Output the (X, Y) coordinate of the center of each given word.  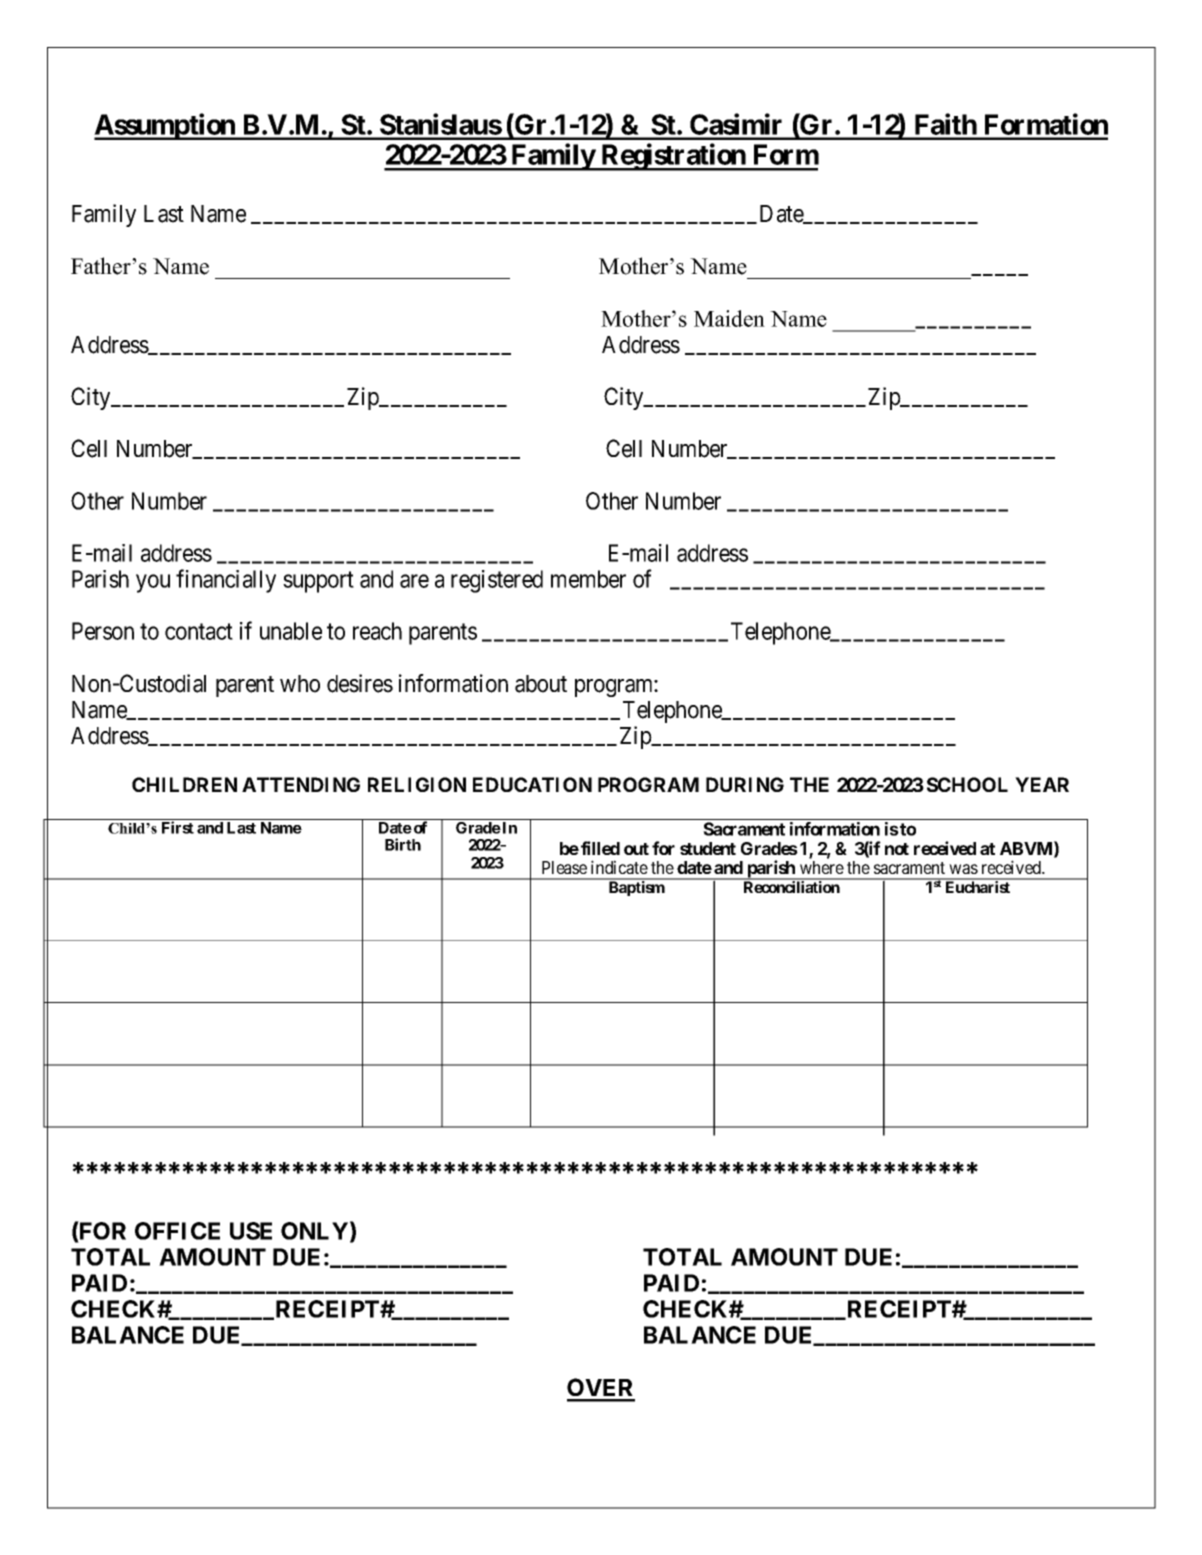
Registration (673, 157)
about (541, 684)
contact (199, 632)
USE (251, 1231)
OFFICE (177, 1231)
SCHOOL (967, 784)
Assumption (165, 126)
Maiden (729, 318)
